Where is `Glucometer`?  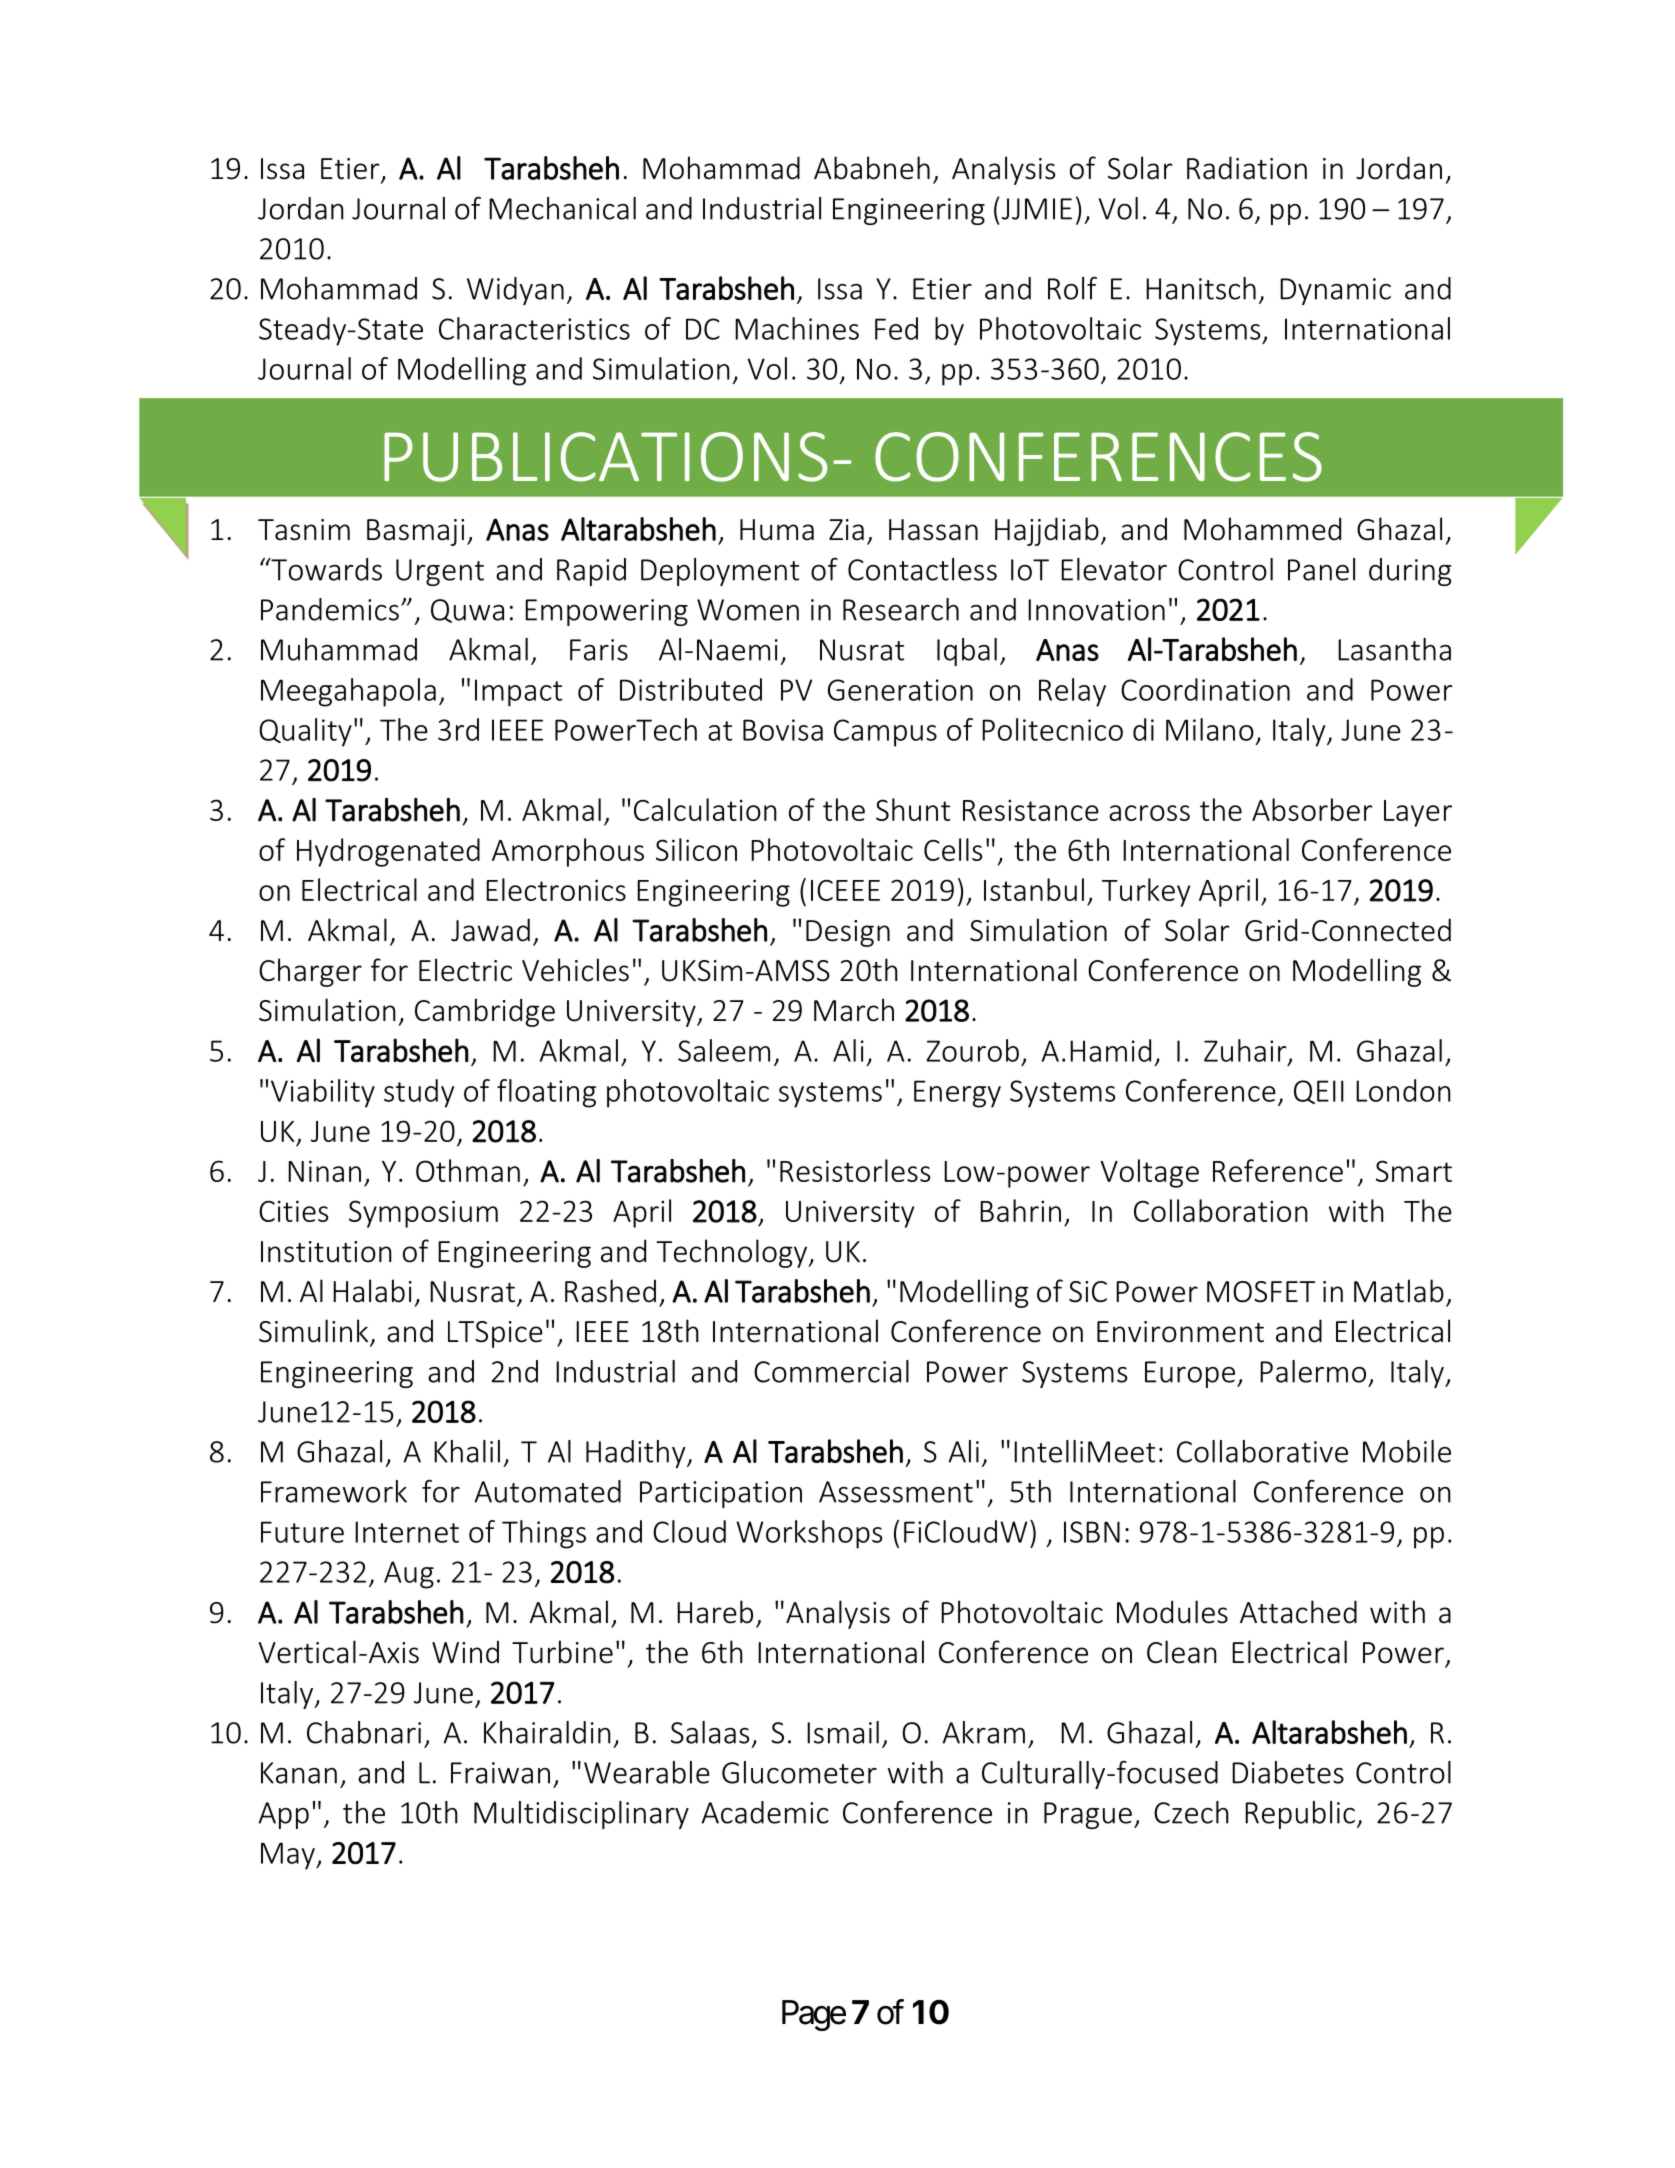 Glucometer is located at coordinates (799, 1772).
